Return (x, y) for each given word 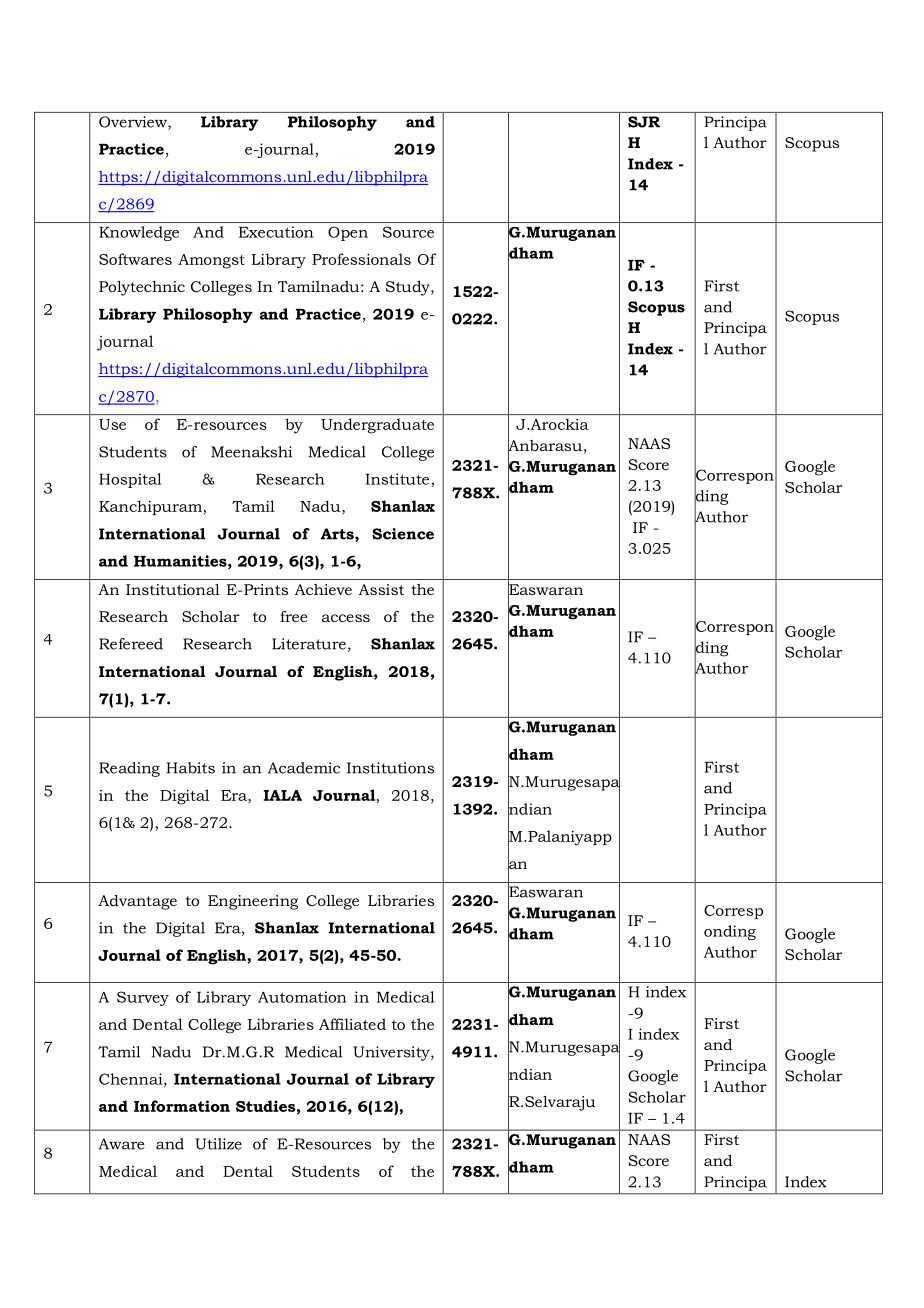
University (392, 1053)
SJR (644, 122)
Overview (134, 123)
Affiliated (352, 1024)
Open (348, 233)
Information (182, 1106)
